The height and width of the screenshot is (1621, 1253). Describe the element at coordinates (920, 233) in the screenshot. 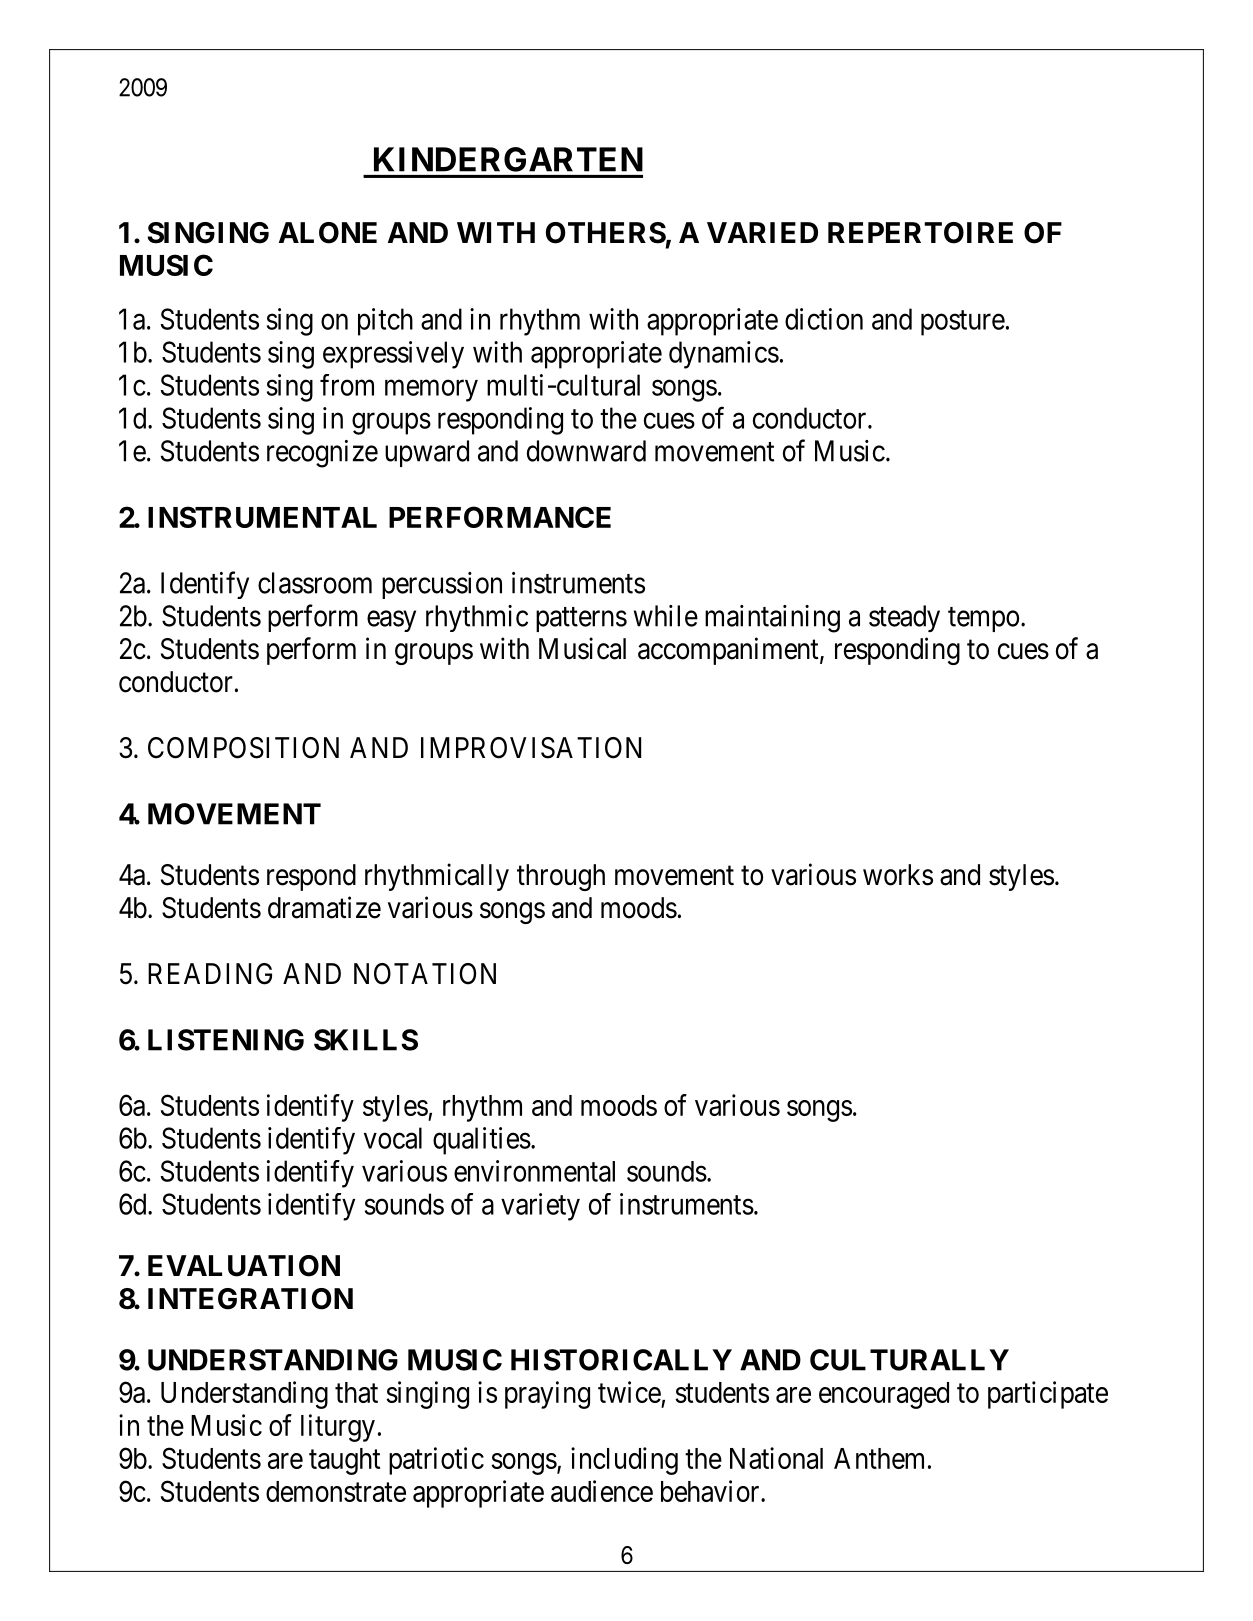

I see `REPERTOIRE` at that location.
